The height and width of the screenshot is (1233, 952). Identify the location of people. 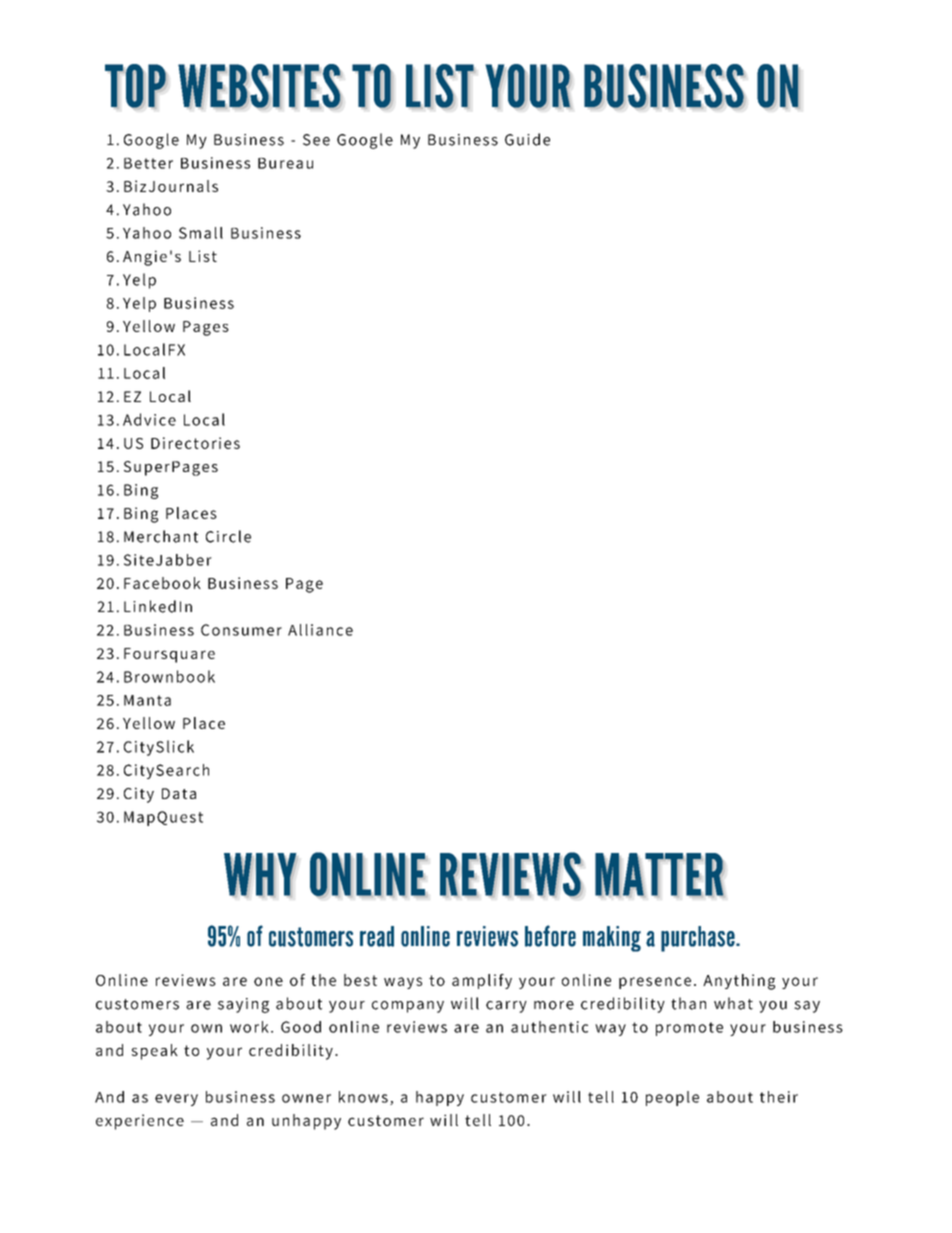
(672, 1098).
